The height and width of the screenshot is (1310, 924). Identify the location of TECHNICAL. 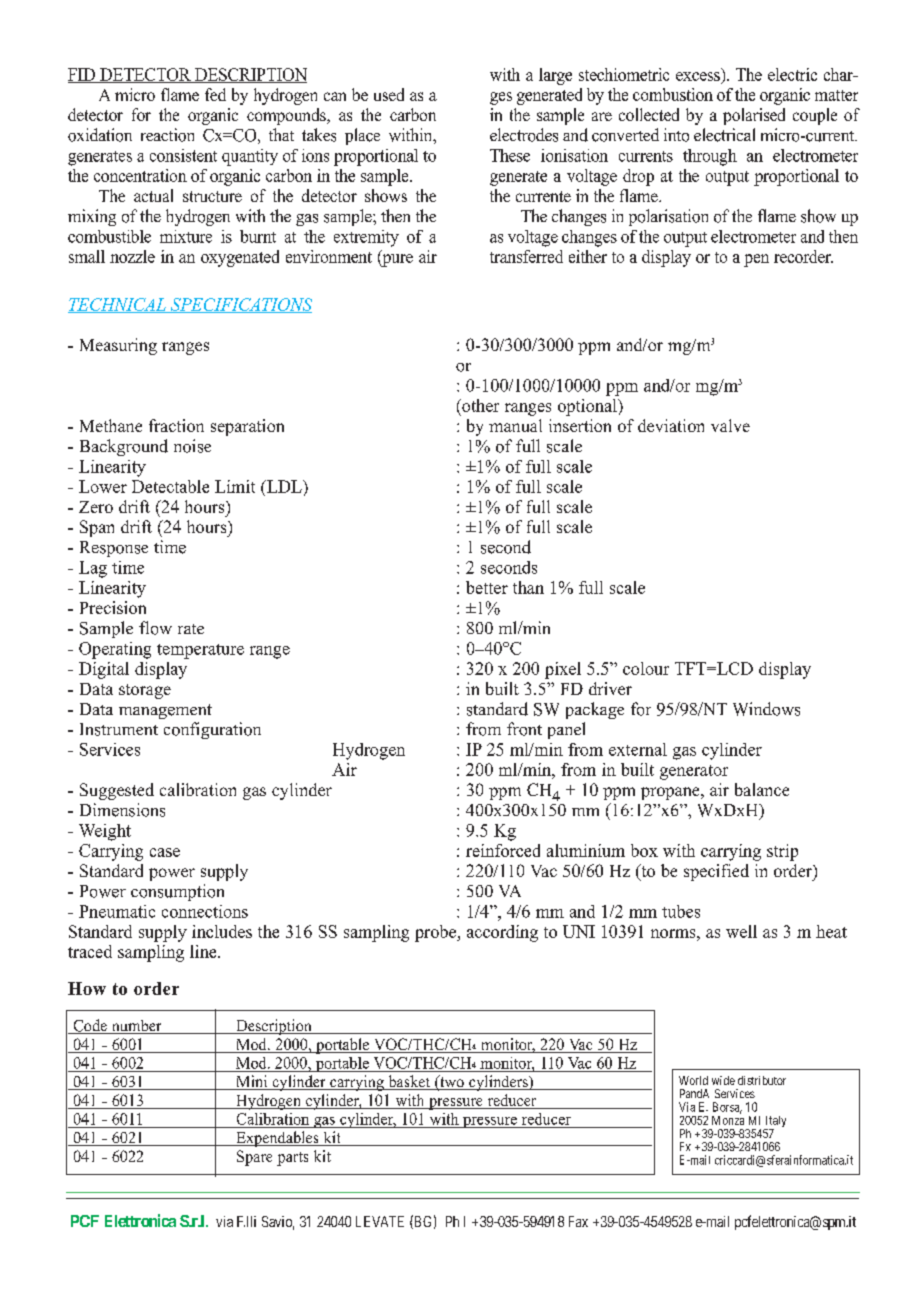
(118, 305).
